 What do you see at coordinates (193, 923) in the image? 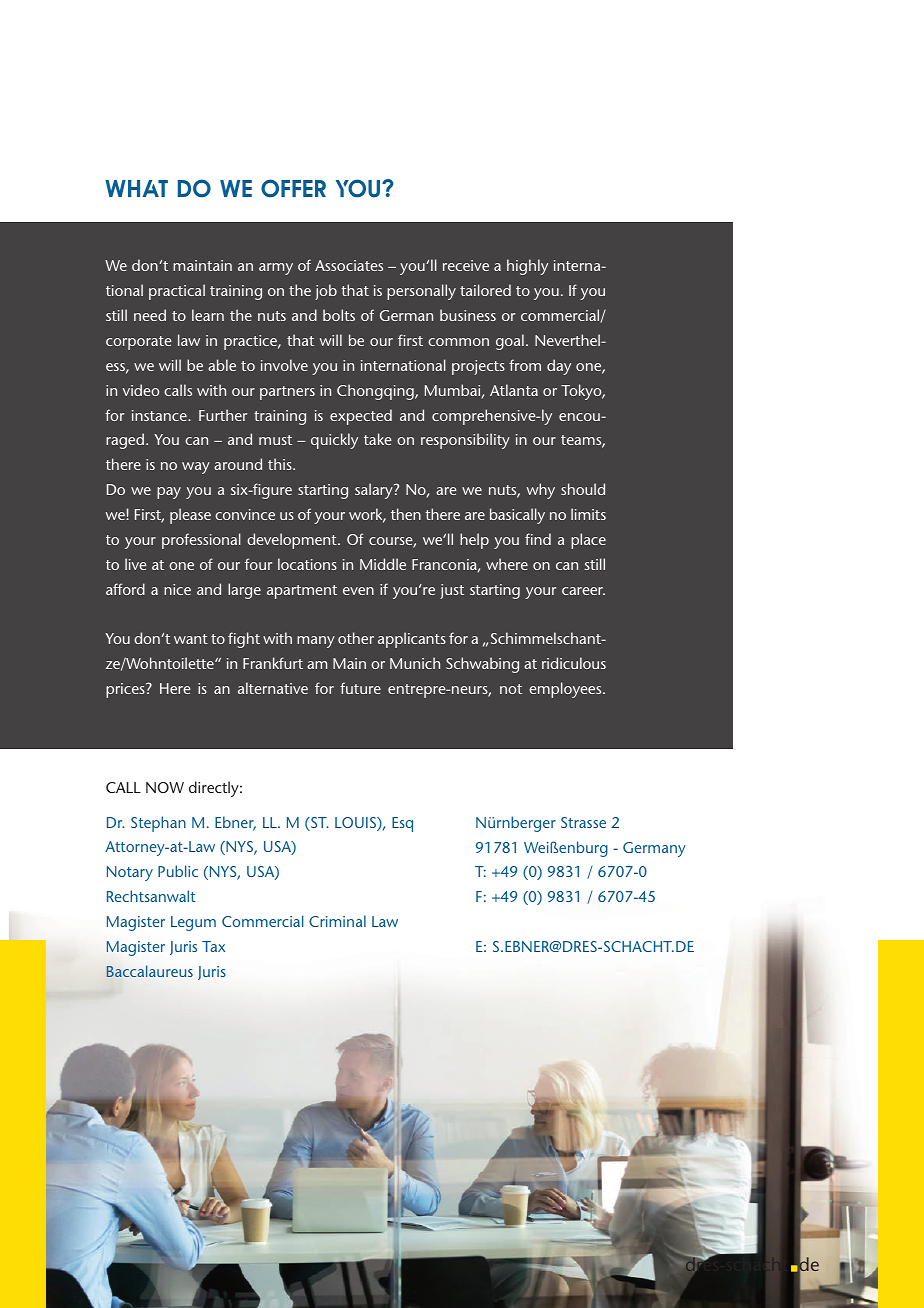
I see `Legum` at bounding box center [193, 923].
